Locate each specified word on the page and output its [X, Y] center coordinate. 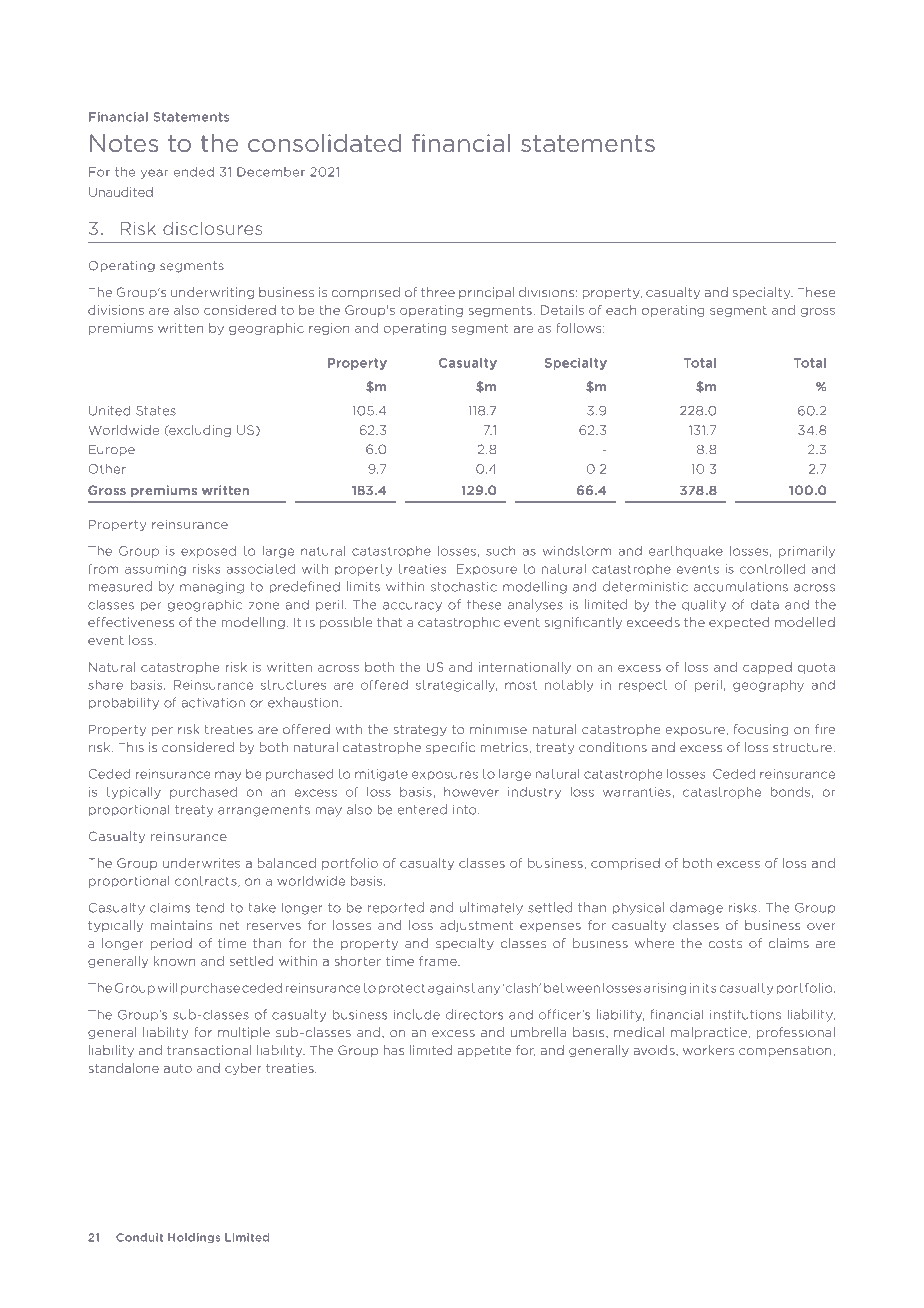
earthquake [686, 552]
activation [213, 703]
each [621, 310]
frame [439, 961]
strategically [456, 686]
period [171, 944]
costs [725, 943]
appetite [484, 1051]
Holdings [194, 1238]
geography [768, 686]
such [501, 551]
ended [194, 172]
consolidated [324, 143]
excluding [199, 431]
